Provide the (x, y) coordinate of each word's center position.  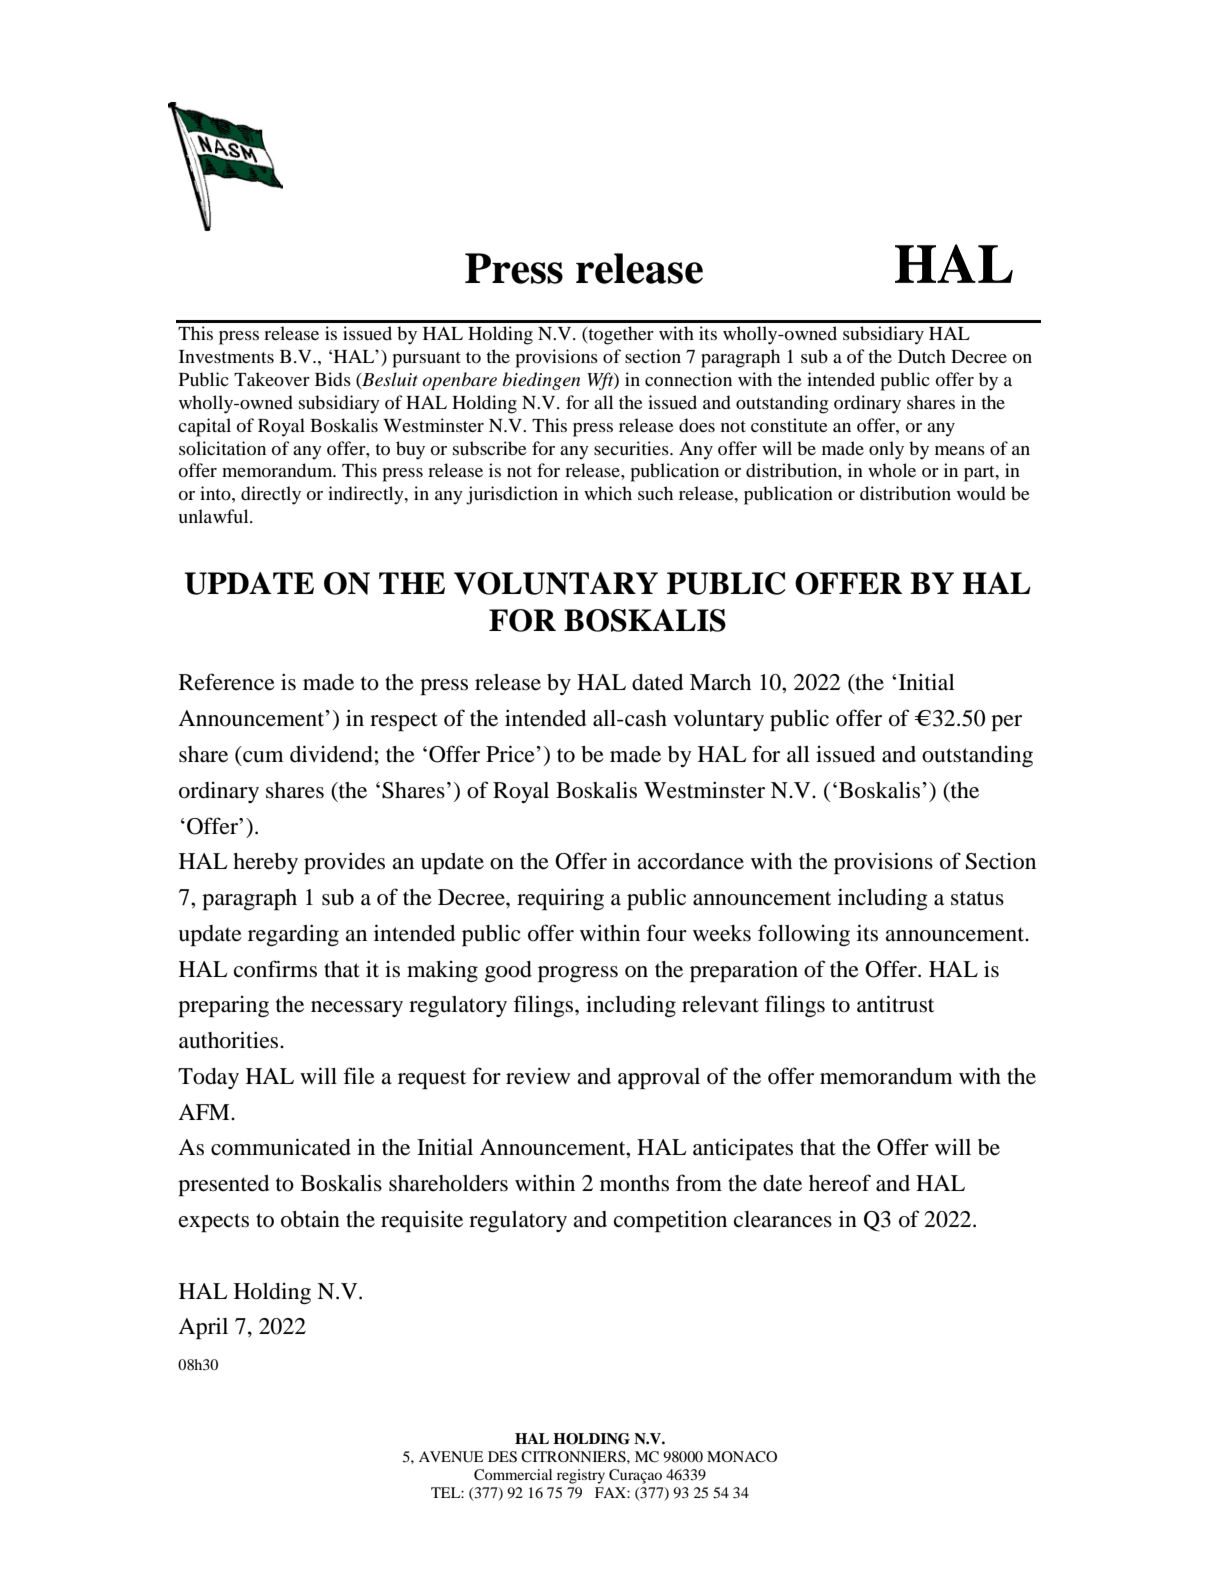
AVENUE (451, 1457)
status (977, 898)
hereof (840, 1183)
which (608, 493)
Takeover (272, 379)
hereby (265, 863)
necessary (357, 1009)
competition (670, 1221)
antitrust (895, 1004)
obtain (310, 1219)
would (981, 493)
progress (578, 974)
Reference (227, 682)
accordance (690, 861)
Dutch (922, 356)
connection (688, 379)
